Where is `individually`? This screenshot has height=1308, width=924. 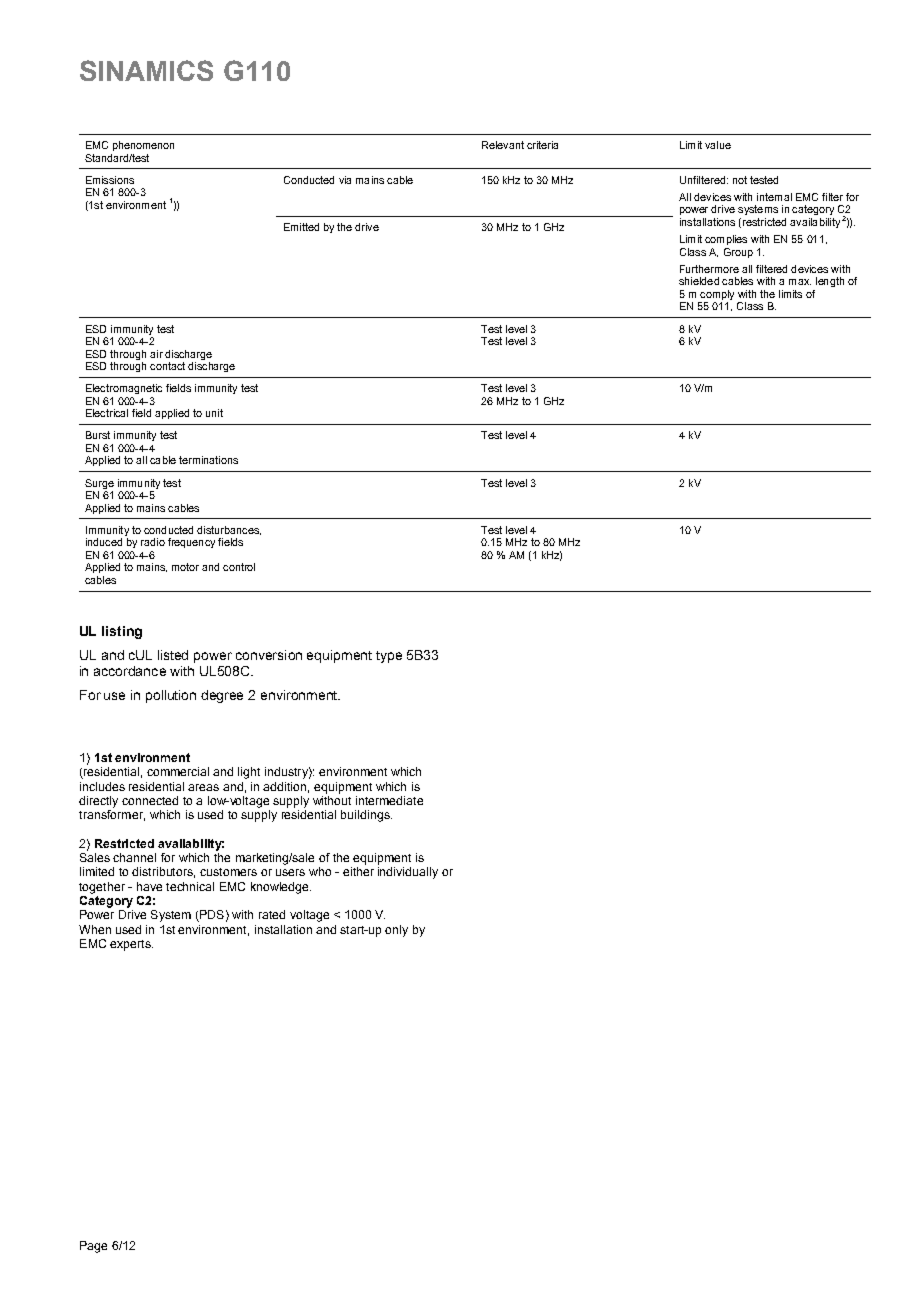
individually is located at coordinates (408, 873).
